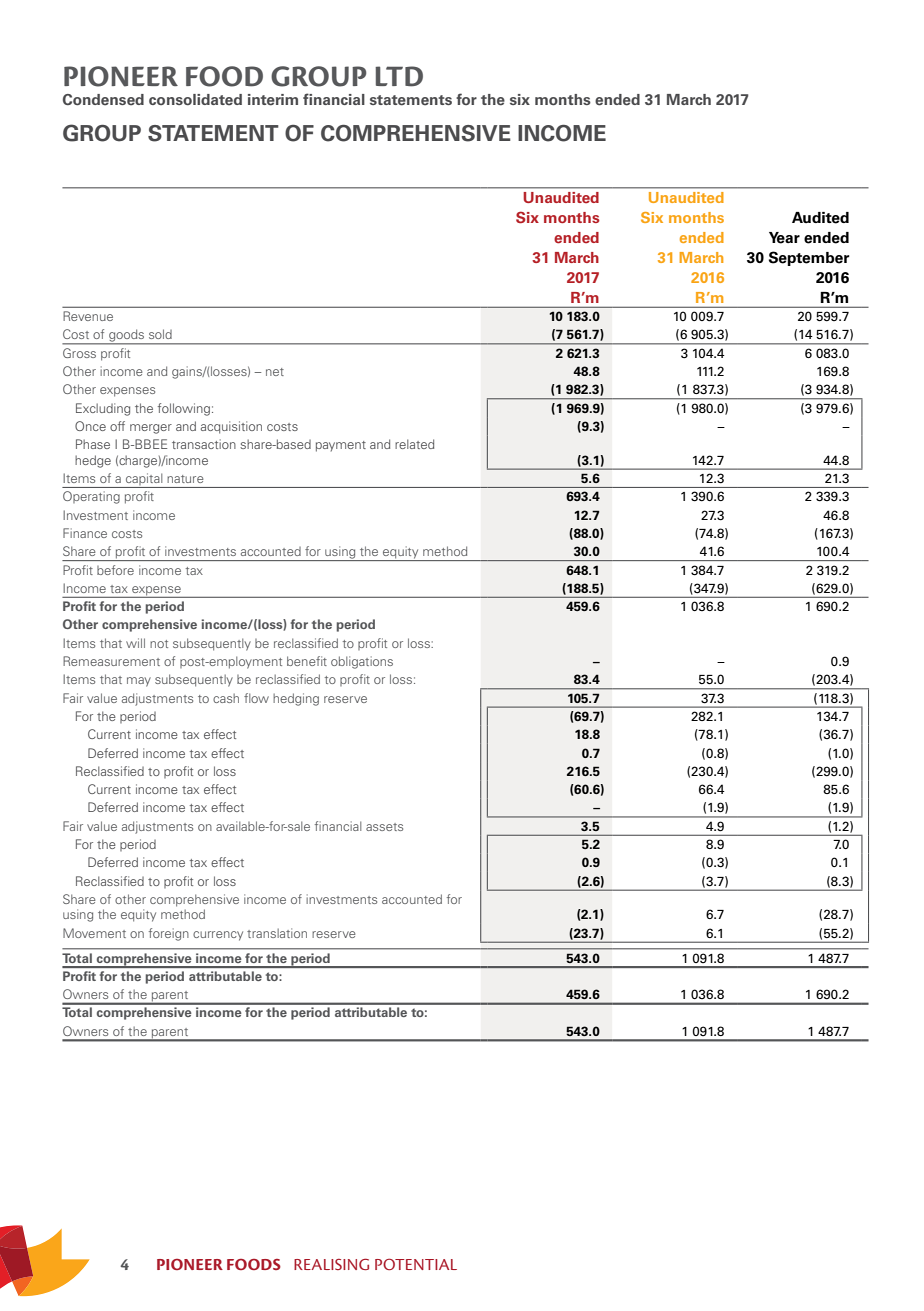  Describe the element at coordinates (399, 76) in the screenshot. I see `LTD` at that location.
